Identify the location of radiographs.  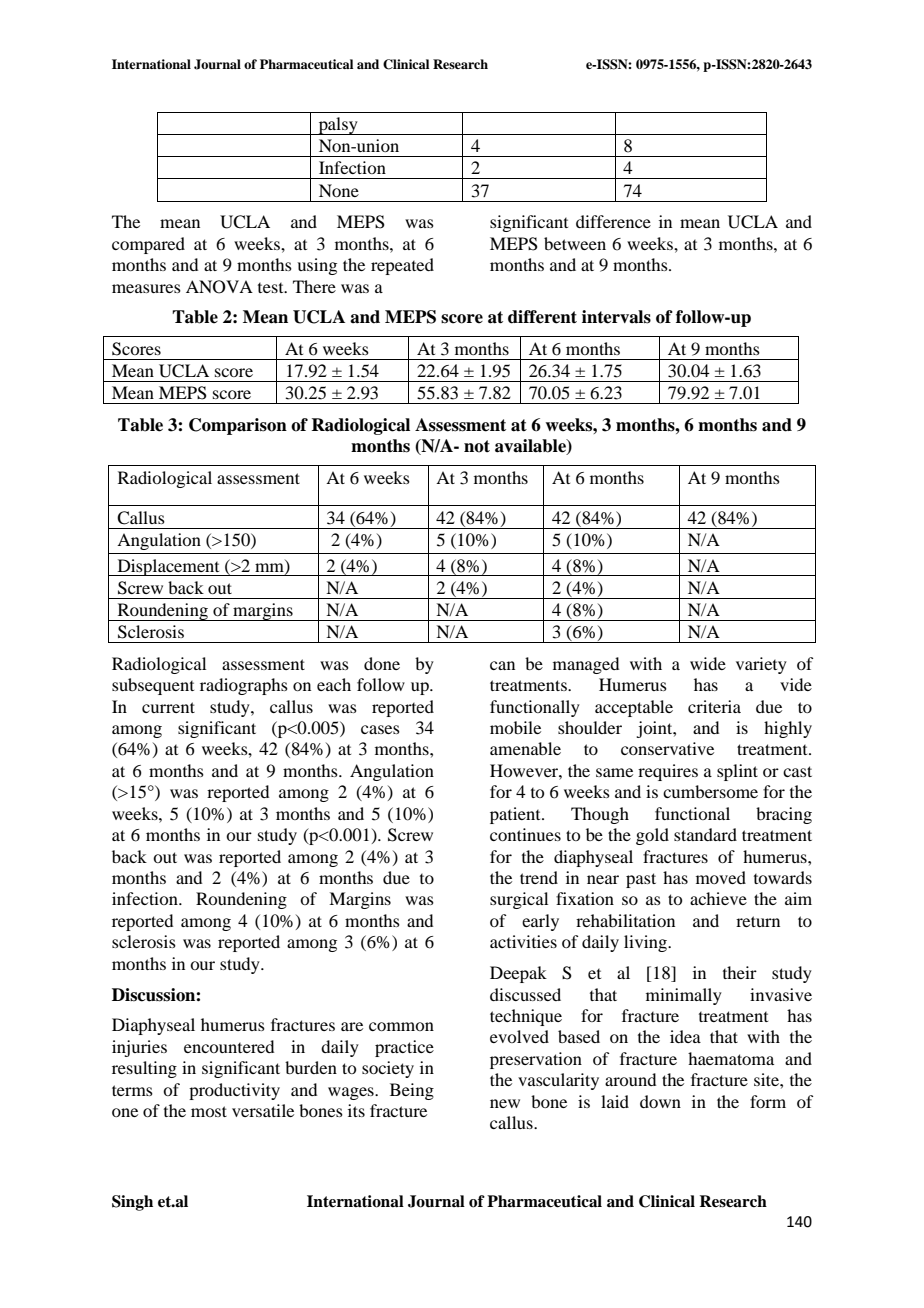
(244, 686).
